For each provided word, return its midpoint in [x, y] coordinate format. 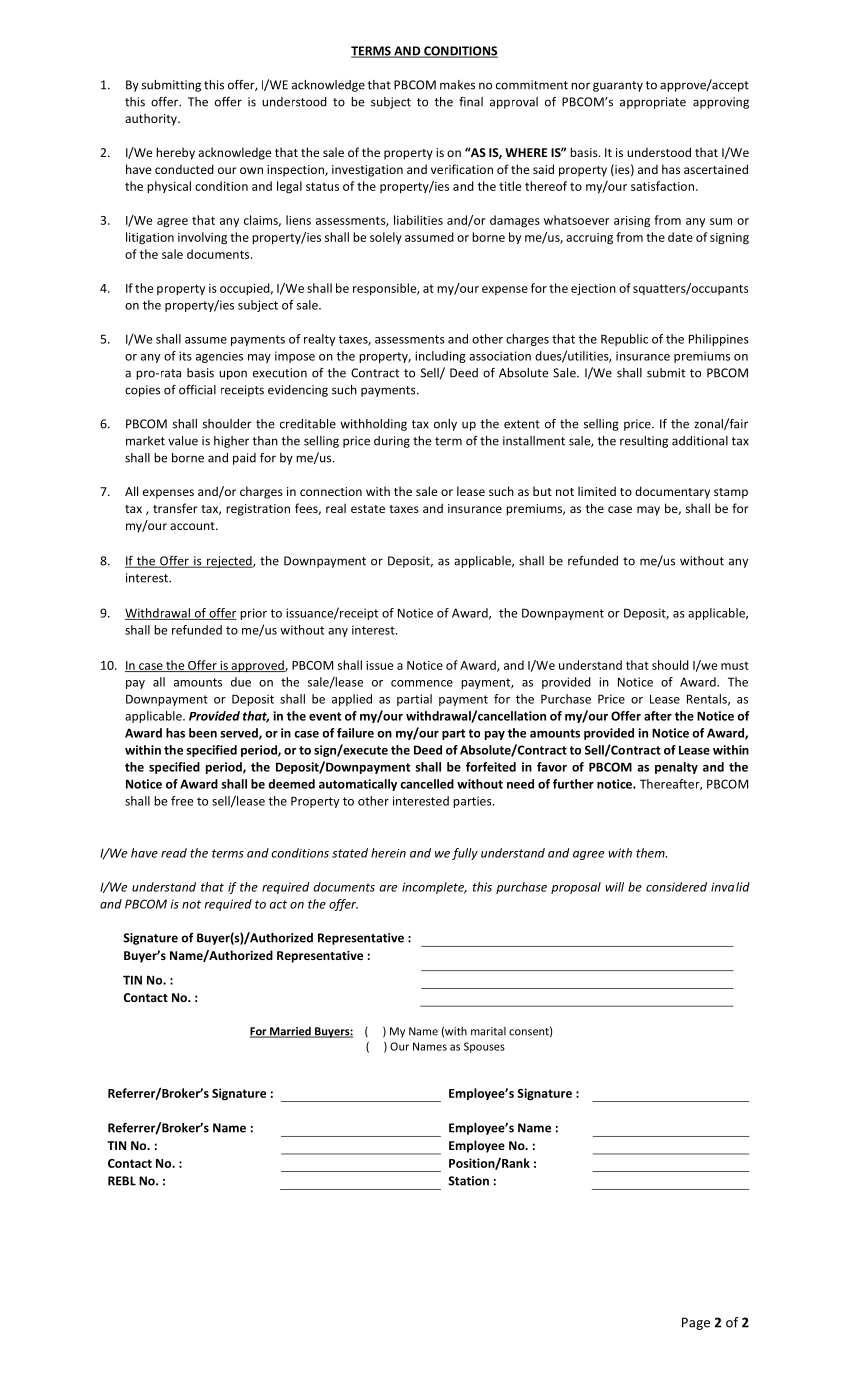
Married [290, 1032]
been [203, 733]
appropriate [653, 103]
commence [422, 683]
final [471, 102]
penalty [676, 768]
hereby [175, 153]
